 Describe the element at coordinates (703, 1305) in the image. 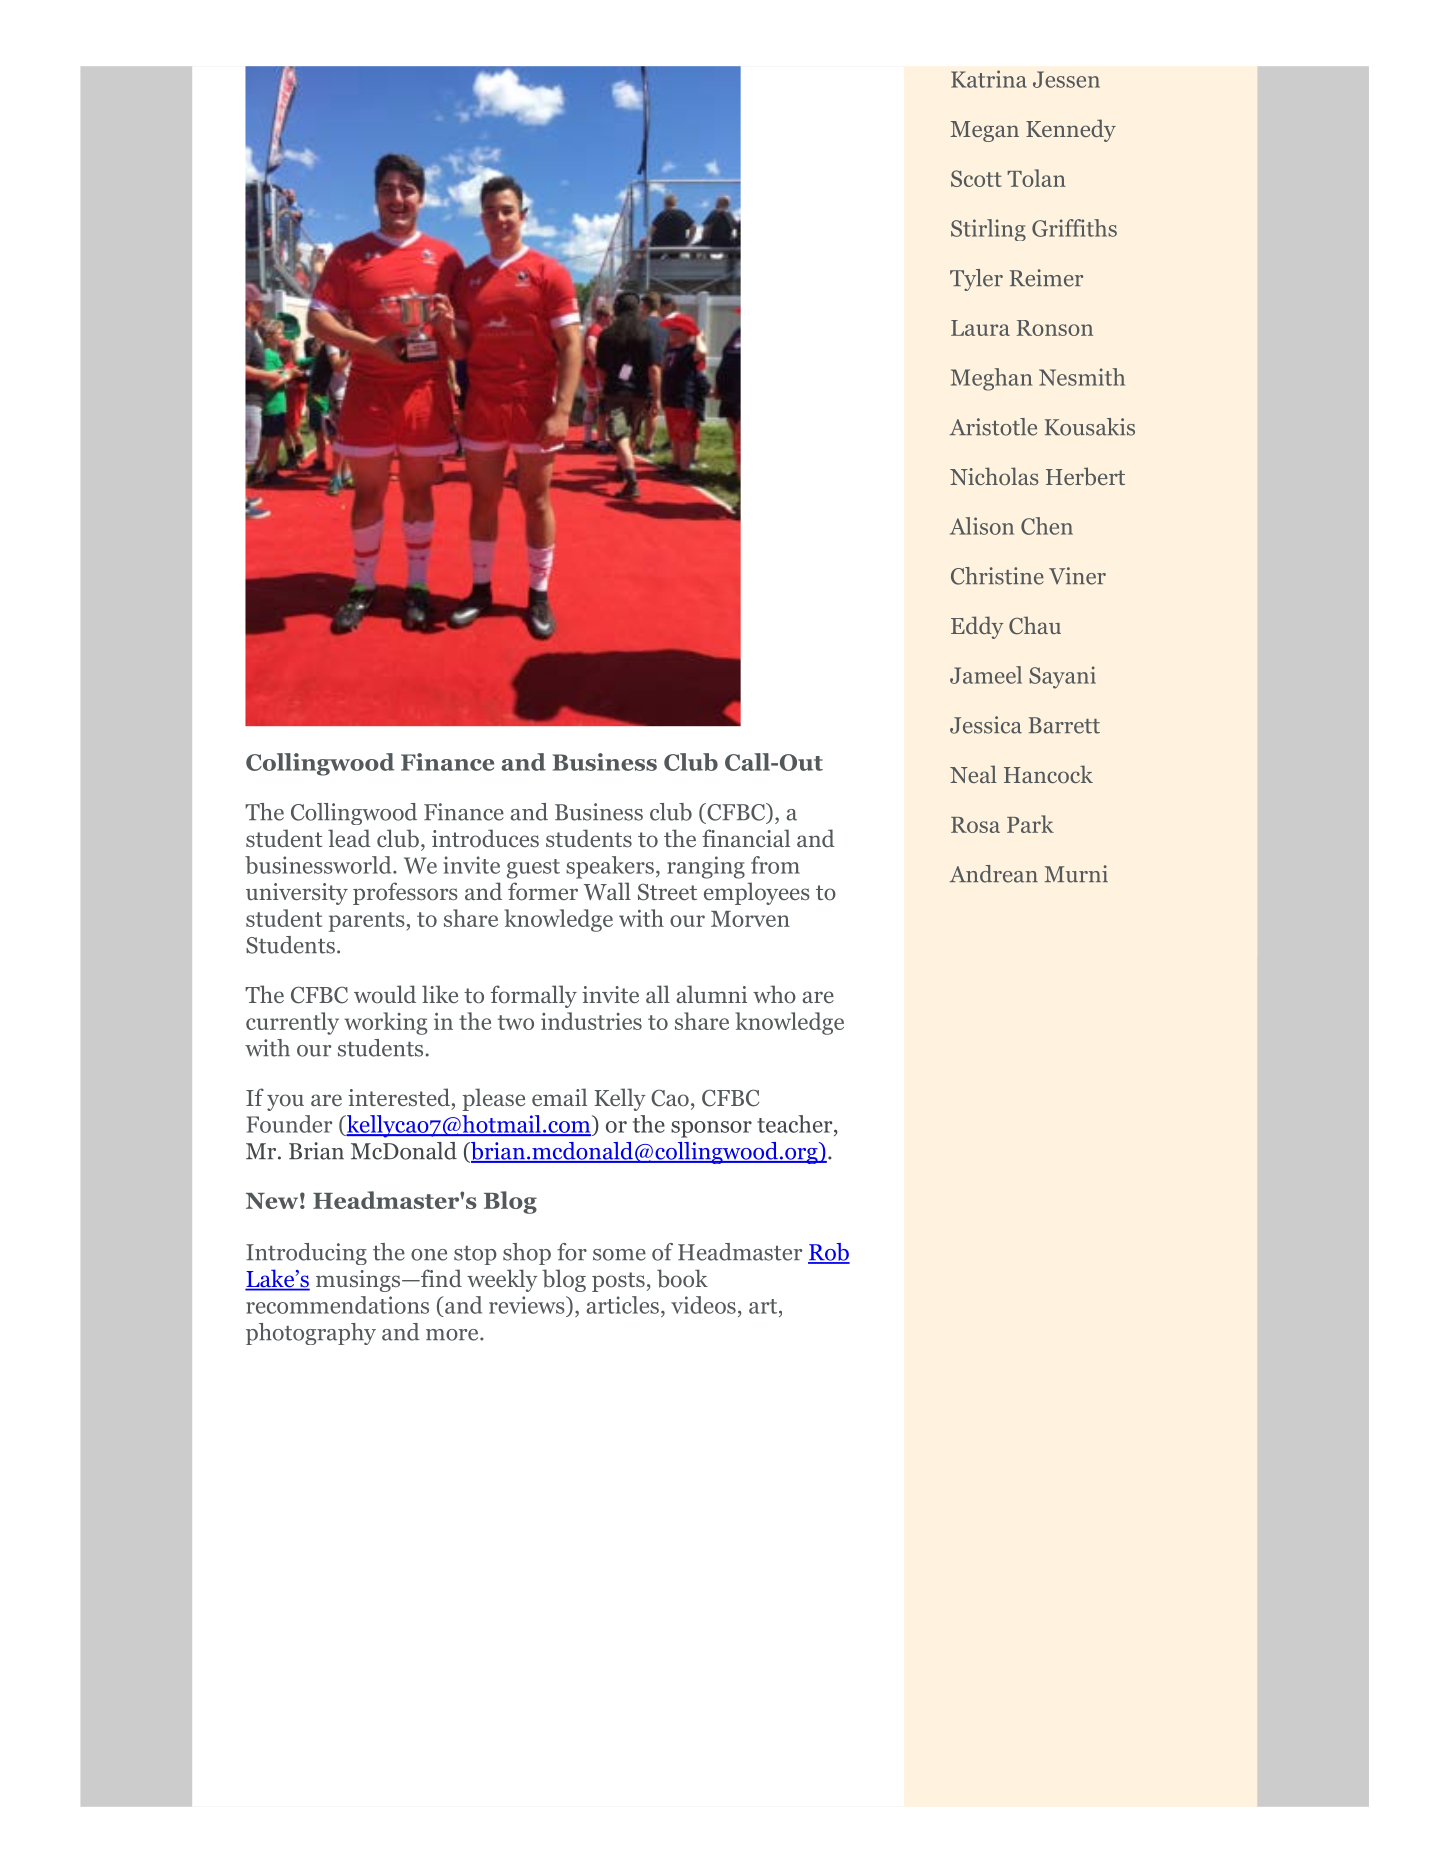

I see `videos` at that location.
